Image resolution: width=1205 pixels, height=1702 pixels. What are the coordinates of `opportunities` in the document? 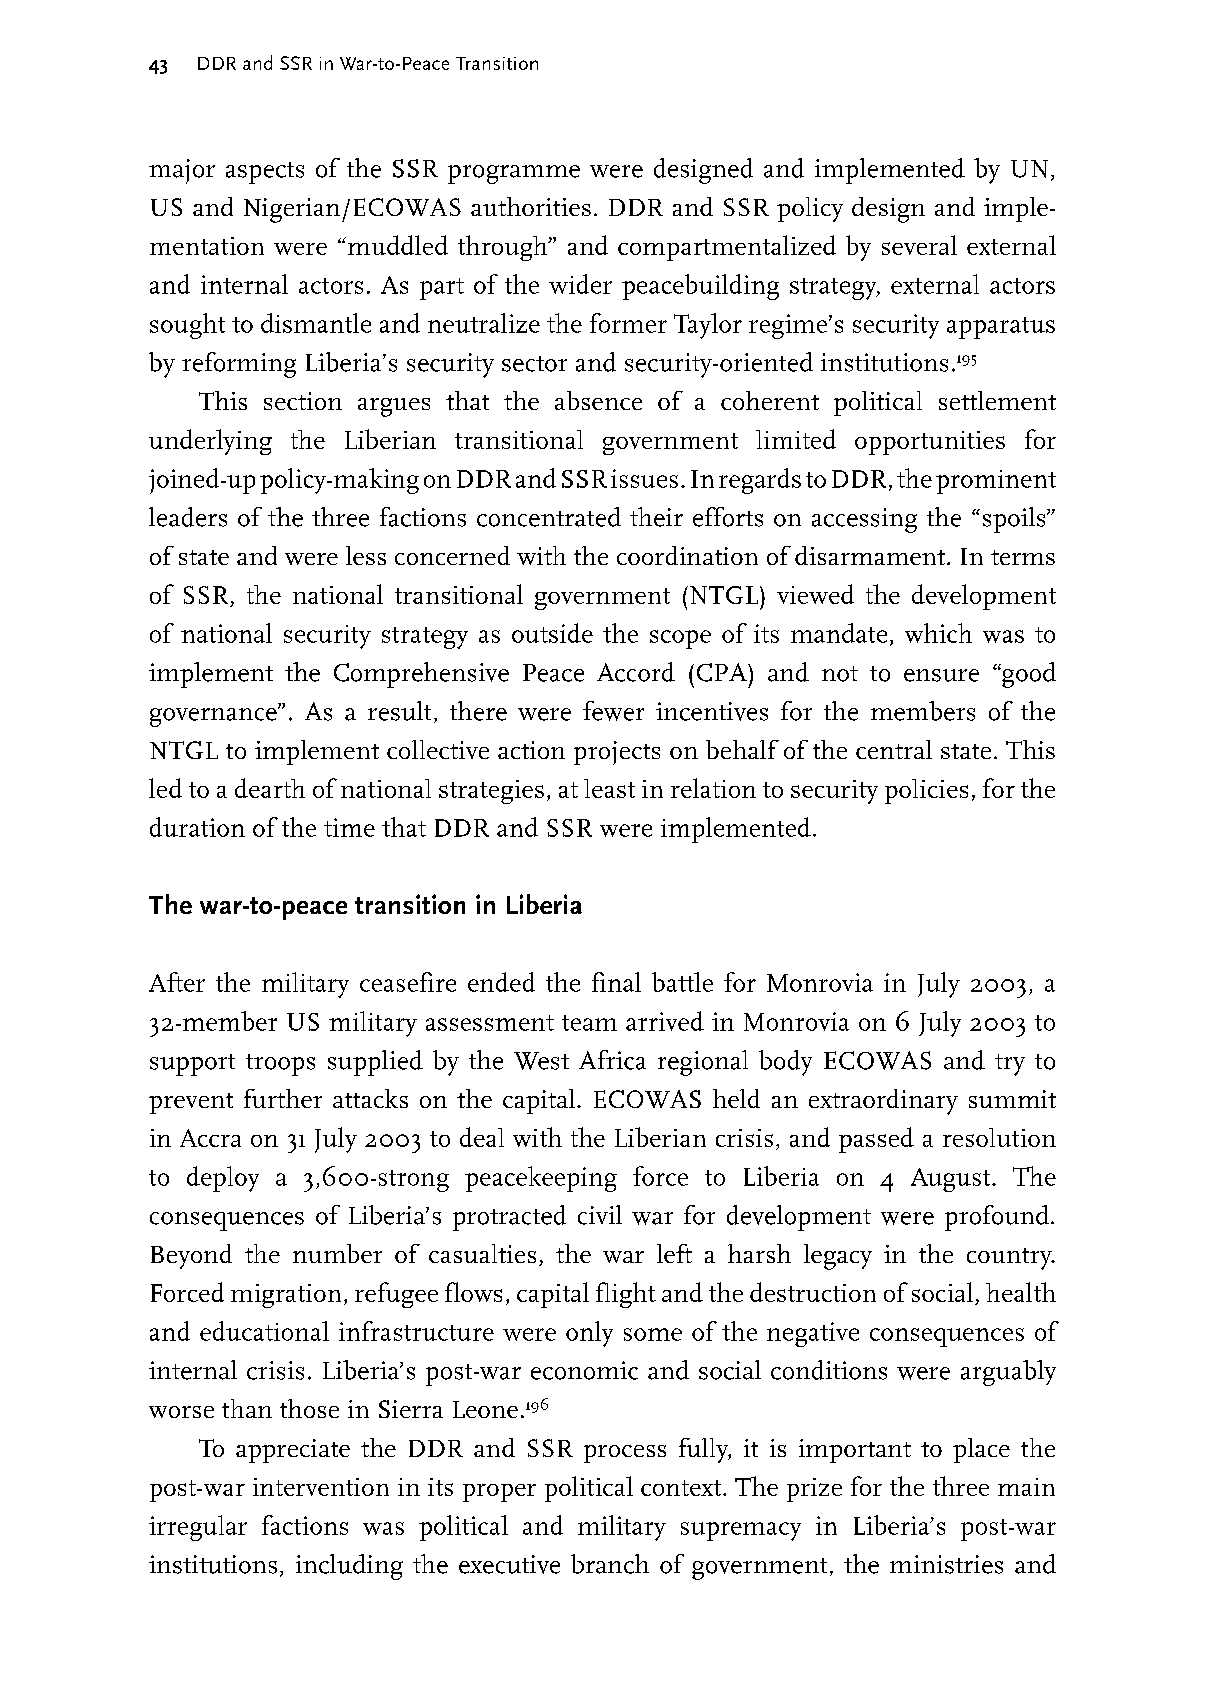 It's located at (930, 443).
